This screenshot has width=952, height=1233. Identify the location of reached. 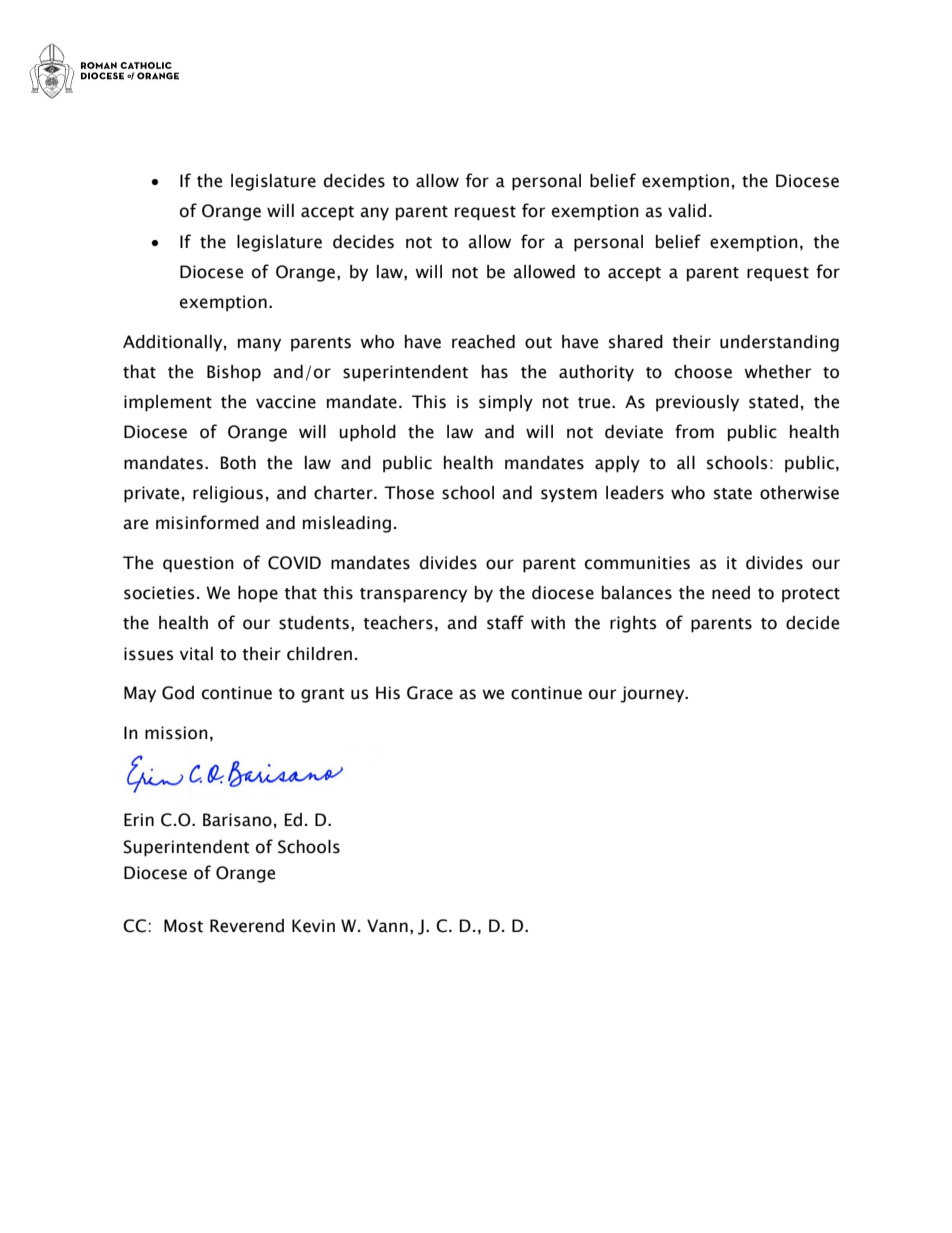
(483, 342).
